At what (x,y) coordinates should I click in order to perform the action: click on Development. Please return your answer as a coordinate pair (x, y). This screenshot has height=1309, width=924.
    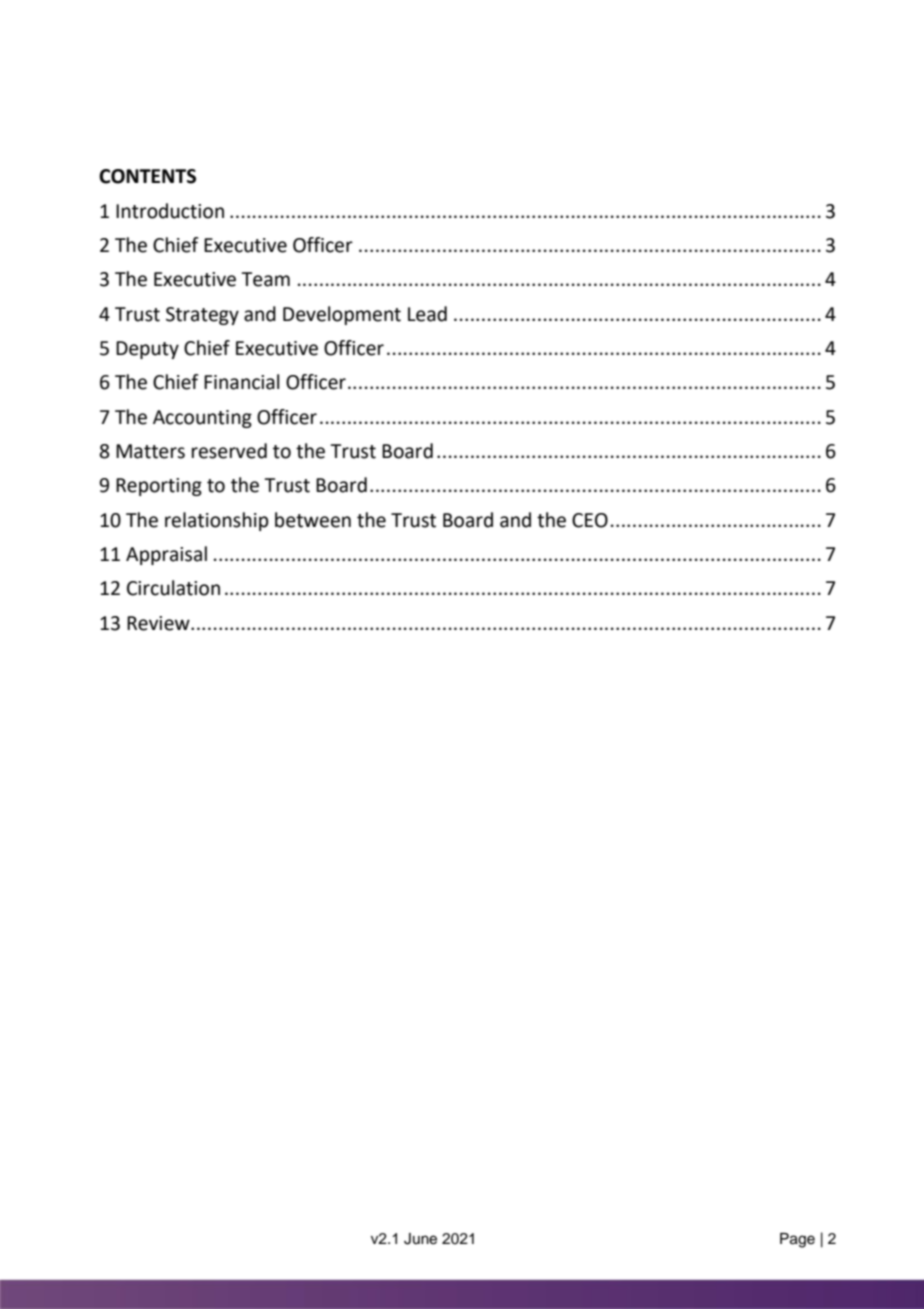
    Looking at the image, I should click on (342, 315).
